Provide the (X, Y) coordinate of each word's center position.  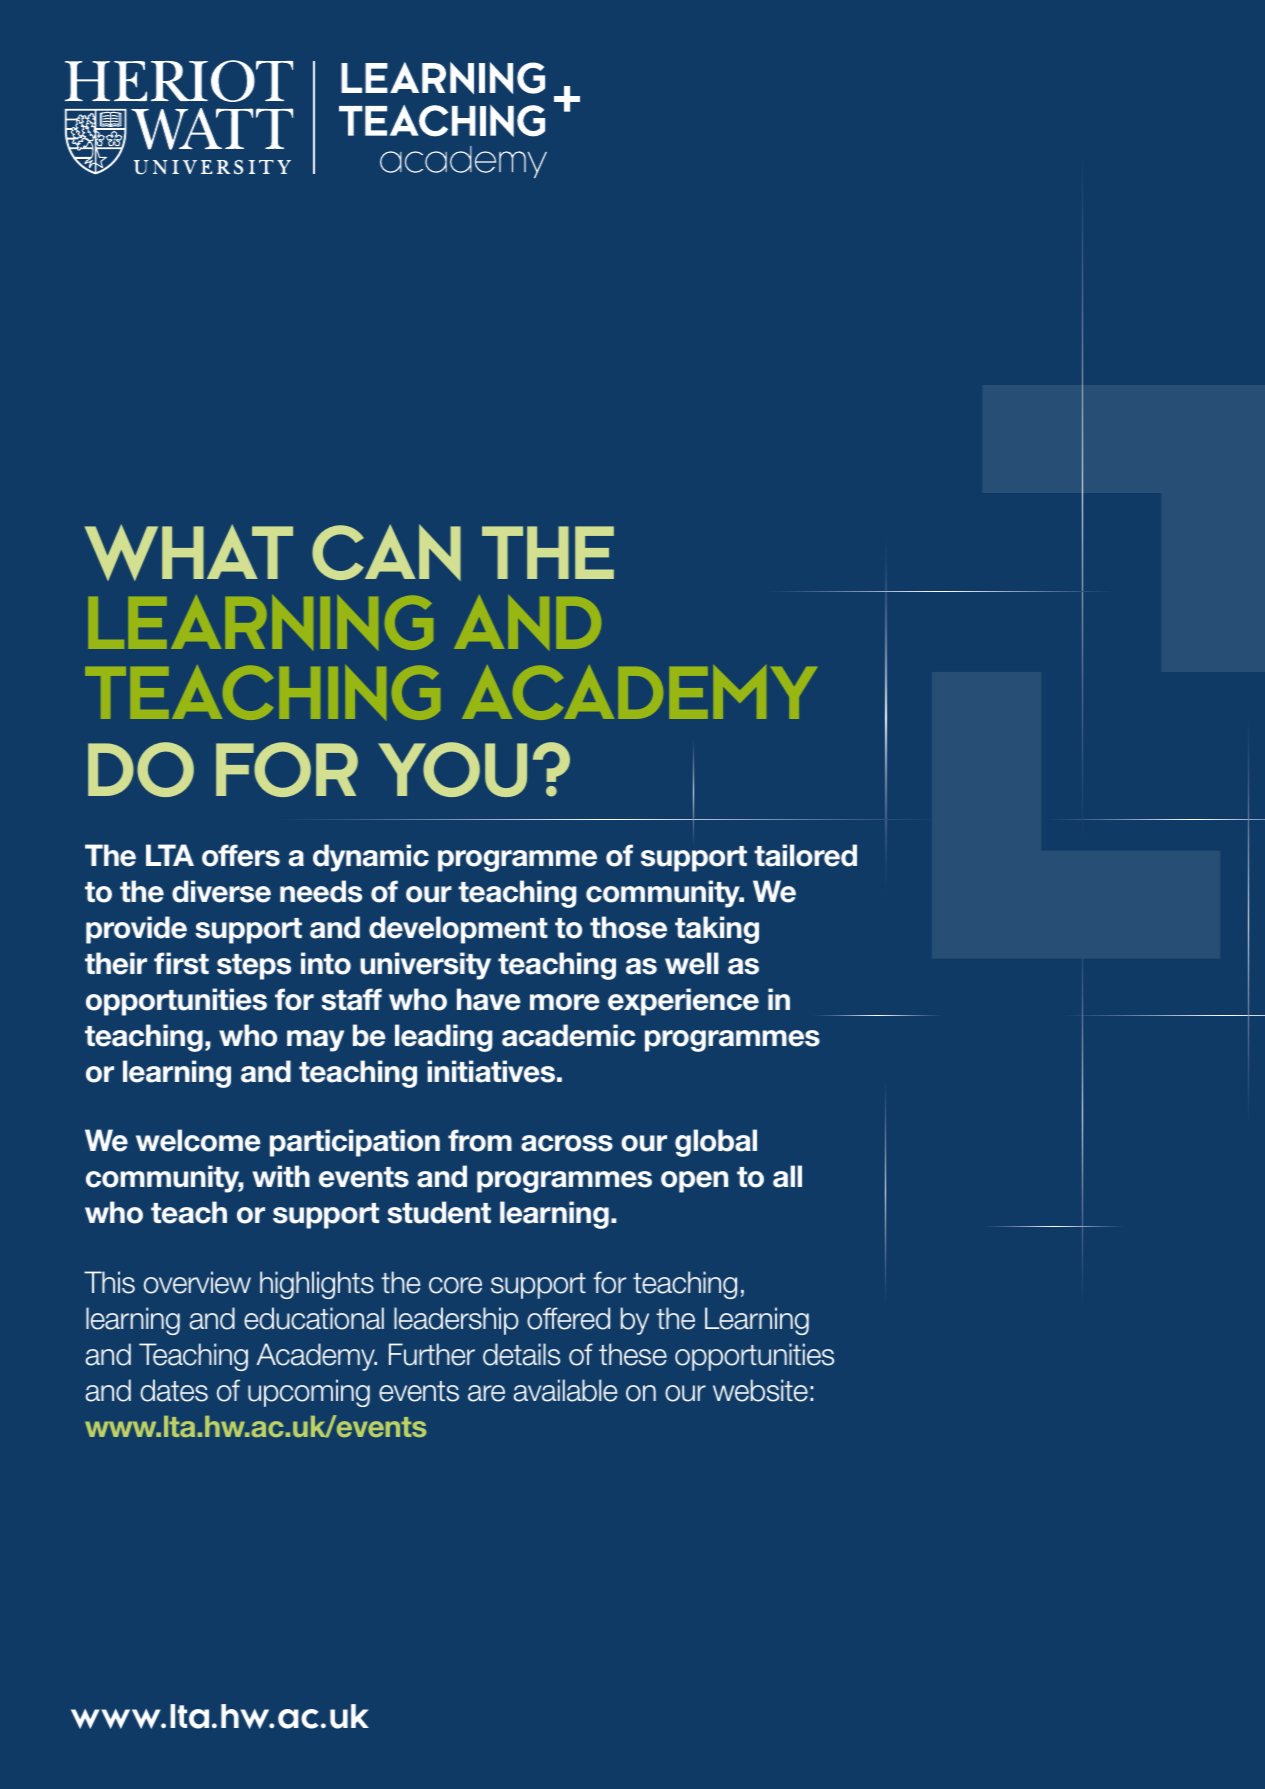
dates (174, 1390)
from (480, 1140)
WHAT (189, 552)
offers (241, 855)
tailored (805, 855)
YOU (452, 769)
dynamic (371, 858)
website (760, 1390)
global (716, 1143)
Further (432, 1354)
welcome (198, 1140)
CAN (386, 552)
